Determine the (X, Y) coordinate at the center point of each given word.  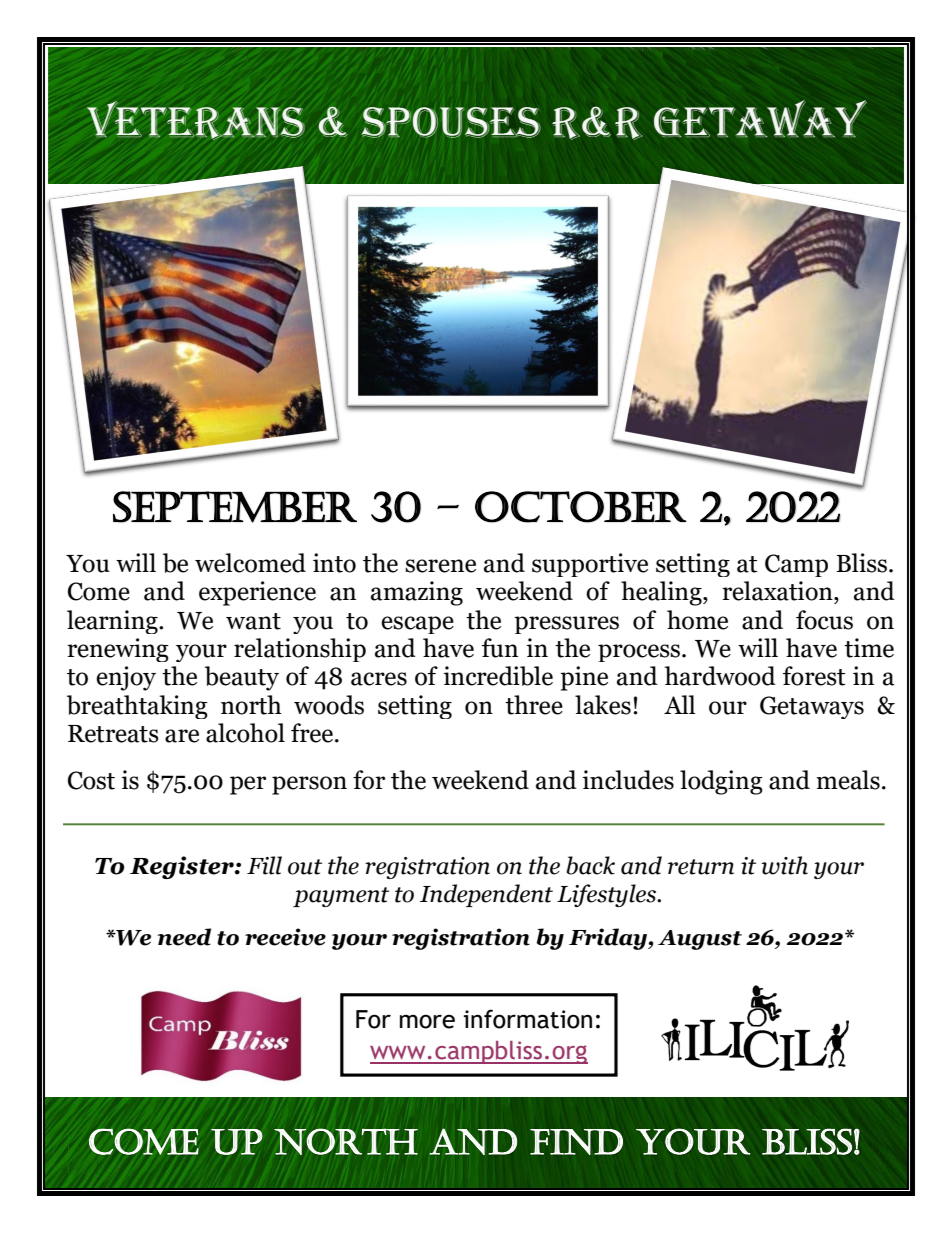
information (528, 1019)
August (700, 940)
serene (440, 566)
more (427, 1021)
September (235, 507)
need (184, 937)
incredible (498, 676)
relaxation (778, 591)
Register (183, 867)
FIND (576, 1142)
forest (814, 676)
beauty (242, 678)
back (590, 865)
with (784, 865)
